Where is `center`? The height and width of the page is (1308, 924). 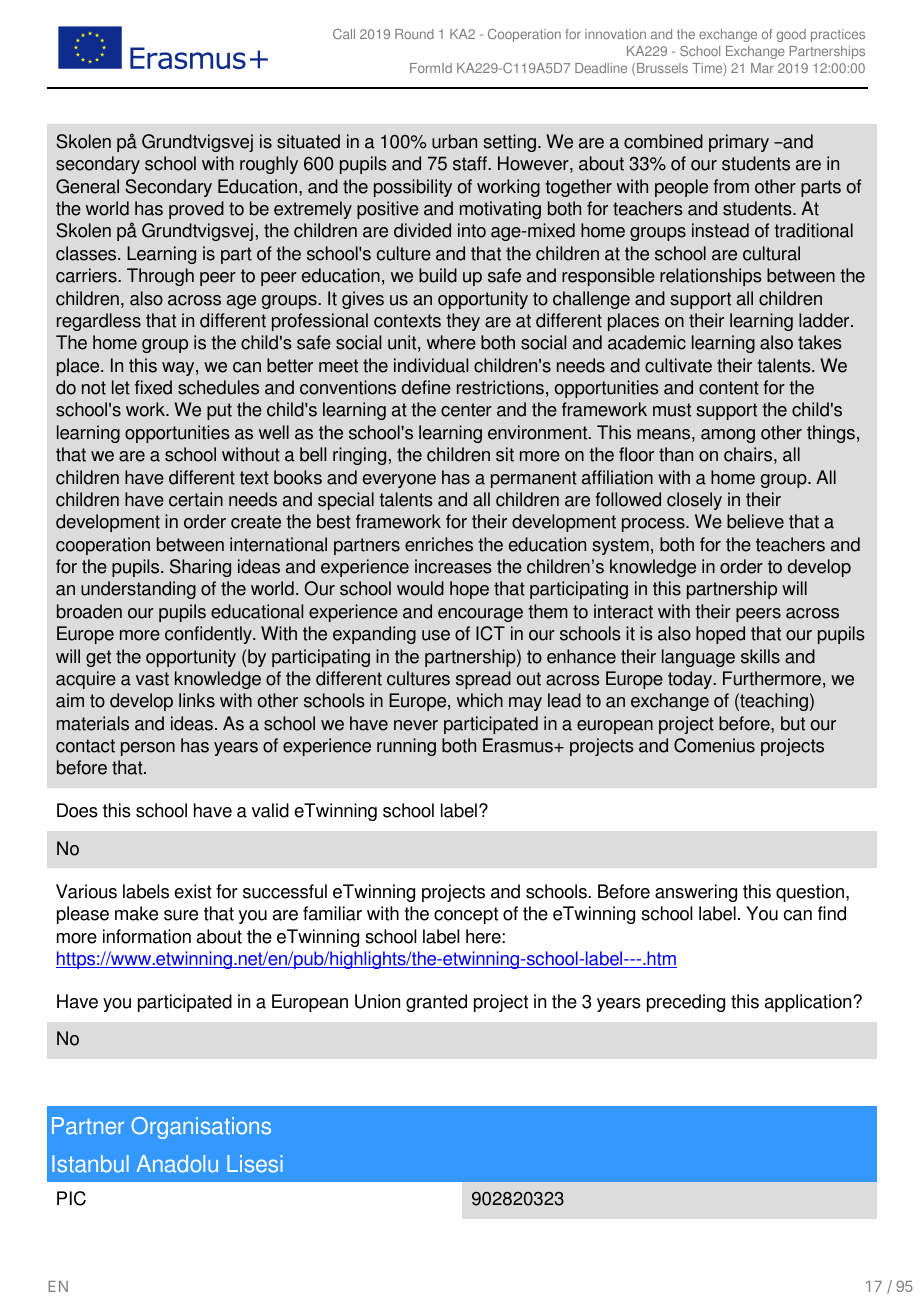 center is located at coordinates (466, 410).
